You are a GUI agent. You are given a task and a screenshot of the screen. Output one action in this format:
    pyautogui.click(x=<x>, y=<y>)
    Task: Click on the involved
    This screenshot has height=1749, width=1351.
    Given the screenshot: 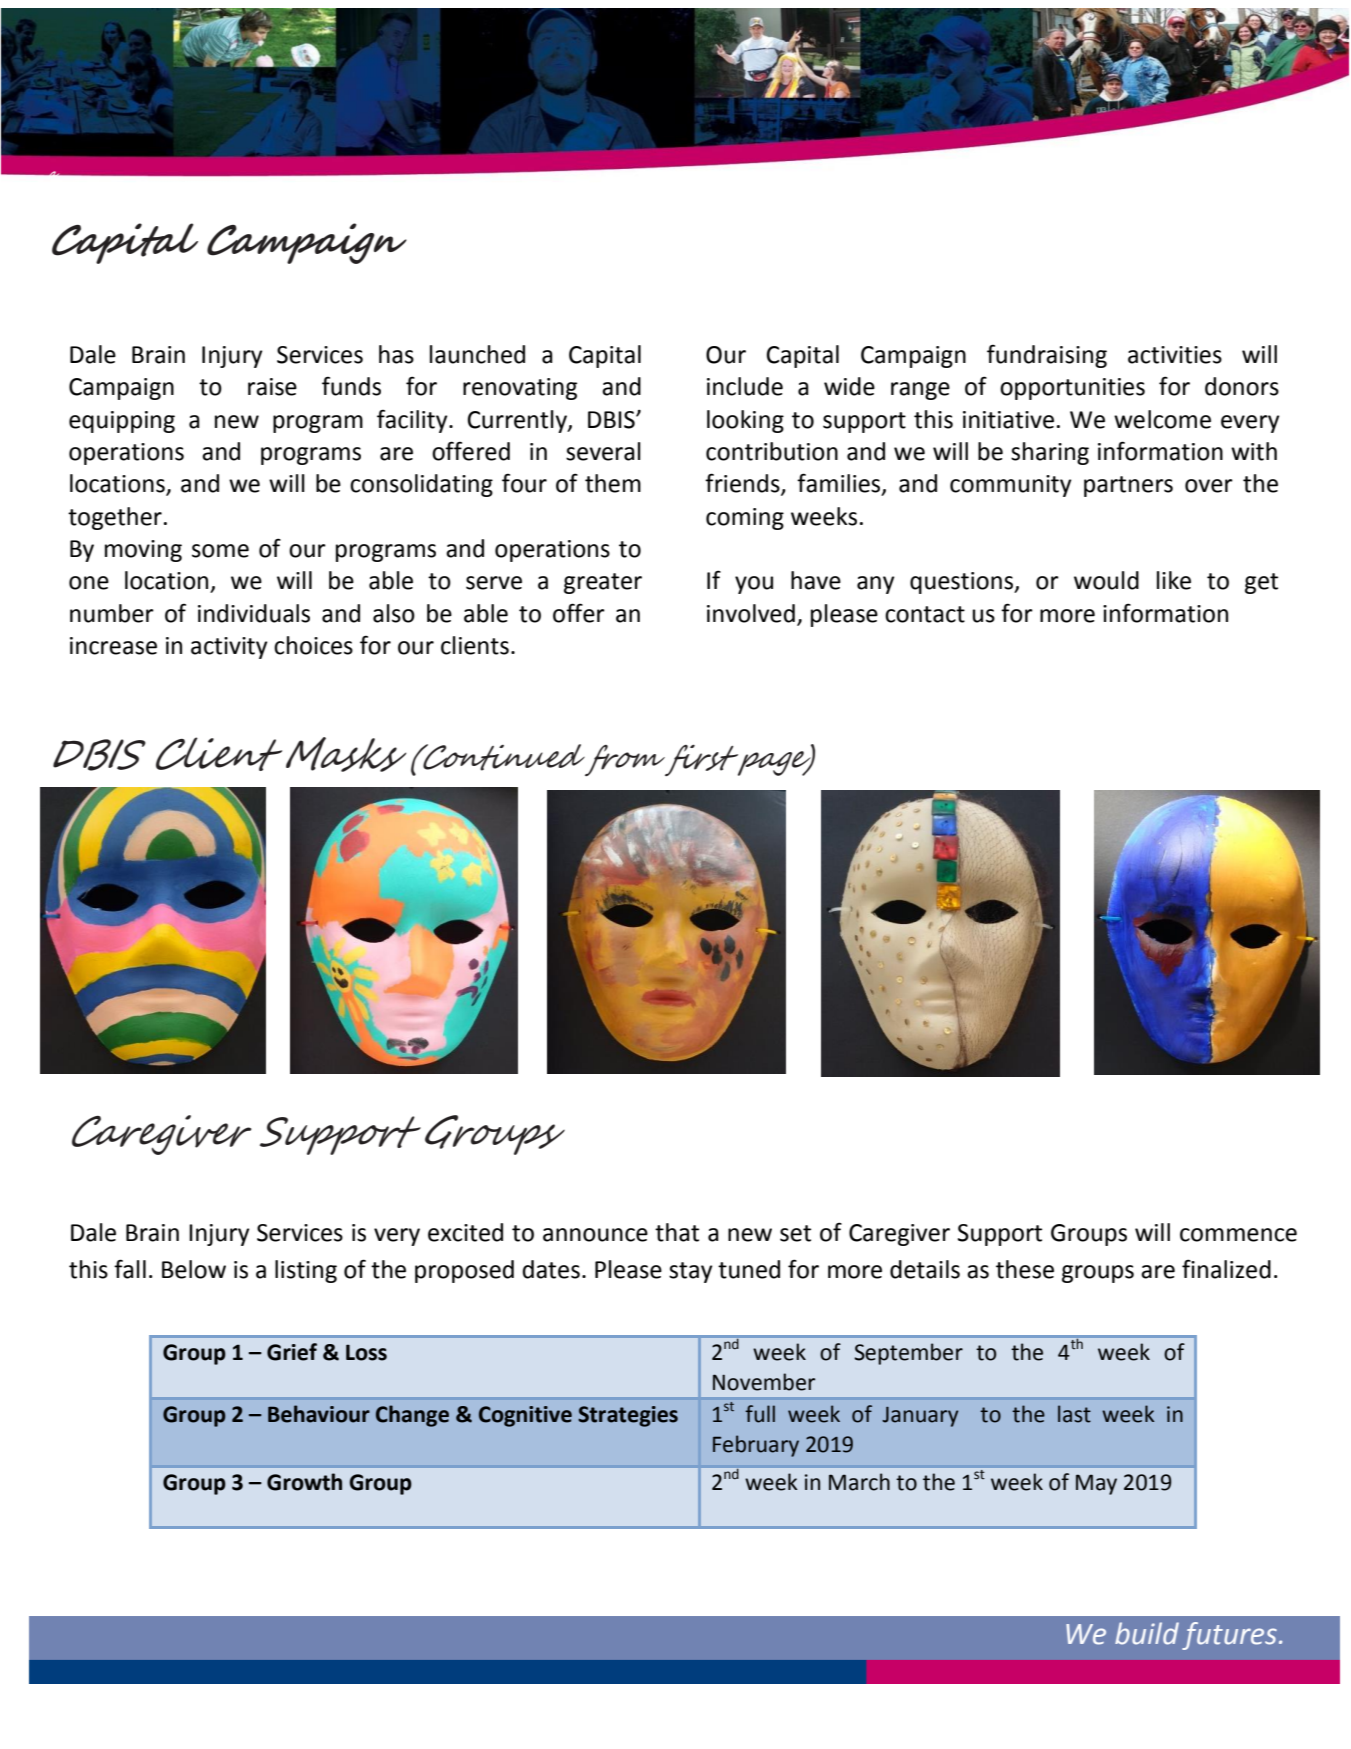 What is the action you would take?
    pyautogui.click(x=751, y=613)
